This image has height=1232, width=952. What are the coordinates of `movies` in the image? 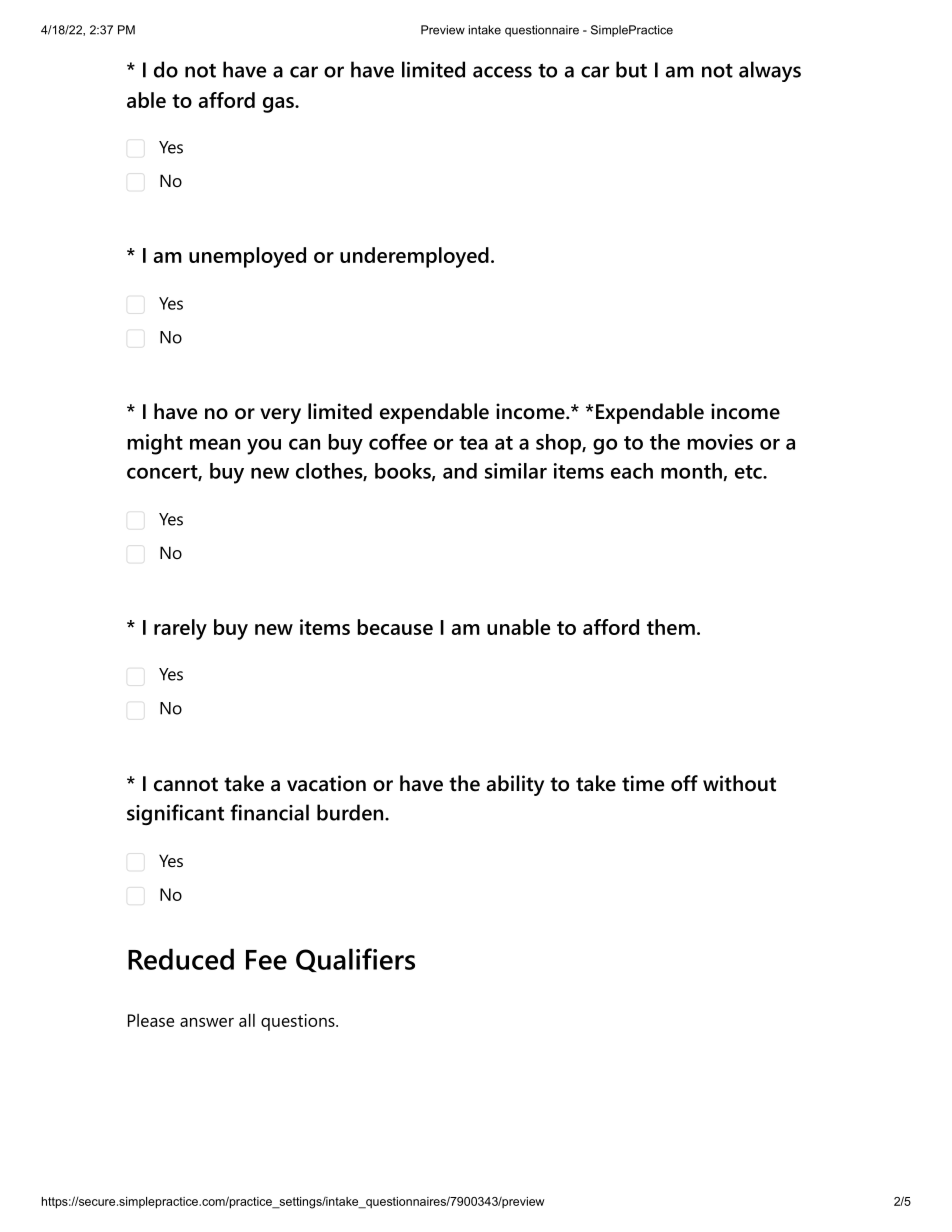 It's located at (720, 442).
